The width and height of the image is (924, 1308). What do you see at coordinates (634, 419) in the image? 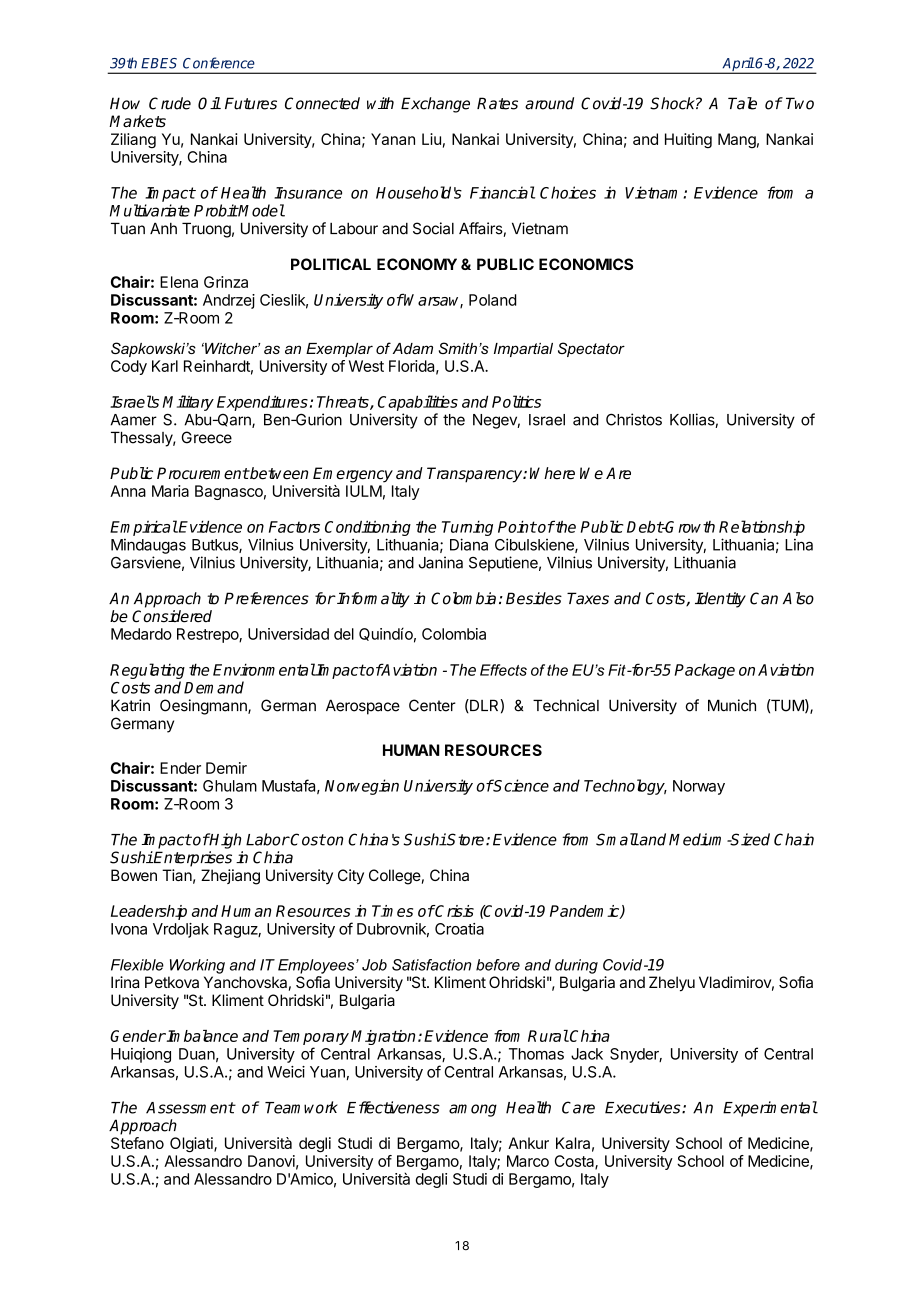
I see `Christos` at bounding box center [634, 419].
